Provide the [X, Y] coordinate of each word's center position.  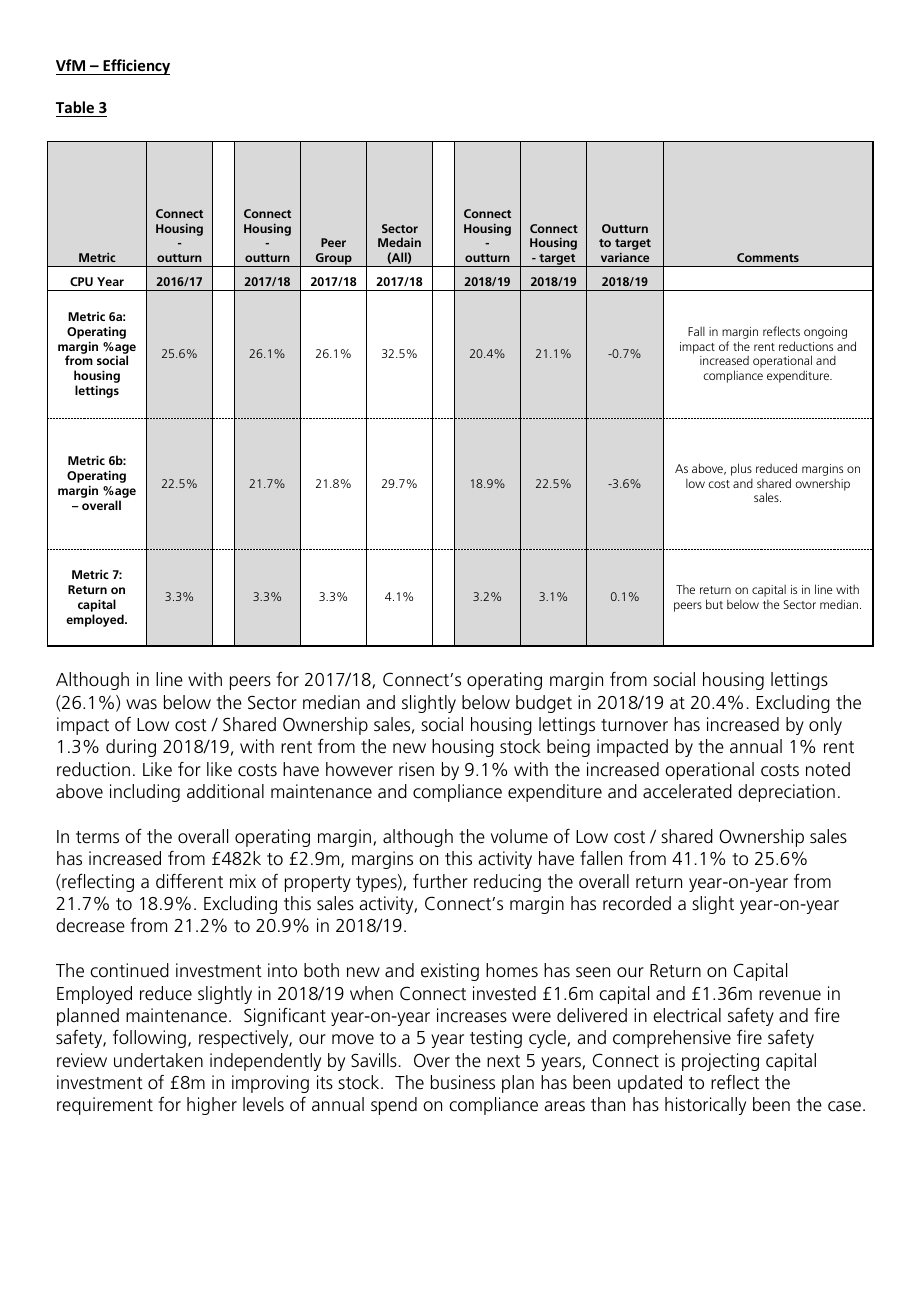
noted [828, 769]
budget [544, 704]
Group [334, 260]
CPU [81, 281]
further [440, 881]
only [825, 726]
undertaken [158, 1060]
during [131, 748]
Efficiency [135, 67]
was [141, 704]
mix [243, 881]
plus [741, 469]
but [714, 604]
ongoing [825, 333]
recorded [637, 903]
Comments [768, 257]
